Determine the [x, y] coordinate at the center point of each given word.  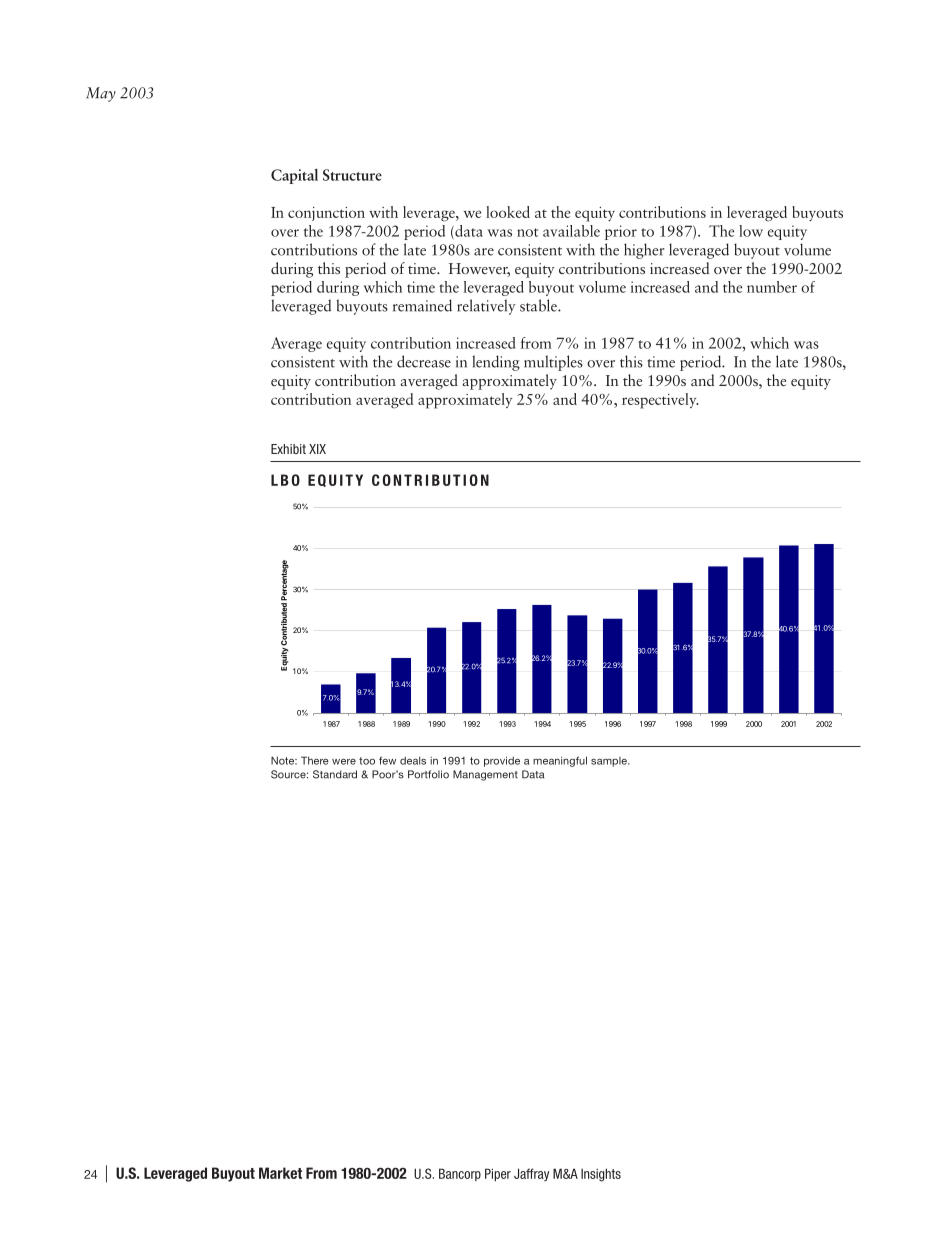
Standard [335, 774]
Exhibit [288, 449]
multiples [553, 363]
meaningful [560, 761]
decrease [424, 361]
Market [280, 1173]
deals [413, 761]
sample [610, 762]
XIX [317, 449]
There [315, 760]
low [751, 231]
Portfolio [428, 774]
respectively [660, 401]
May [101, 94]
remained [422, 305]
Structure [352, 175]
